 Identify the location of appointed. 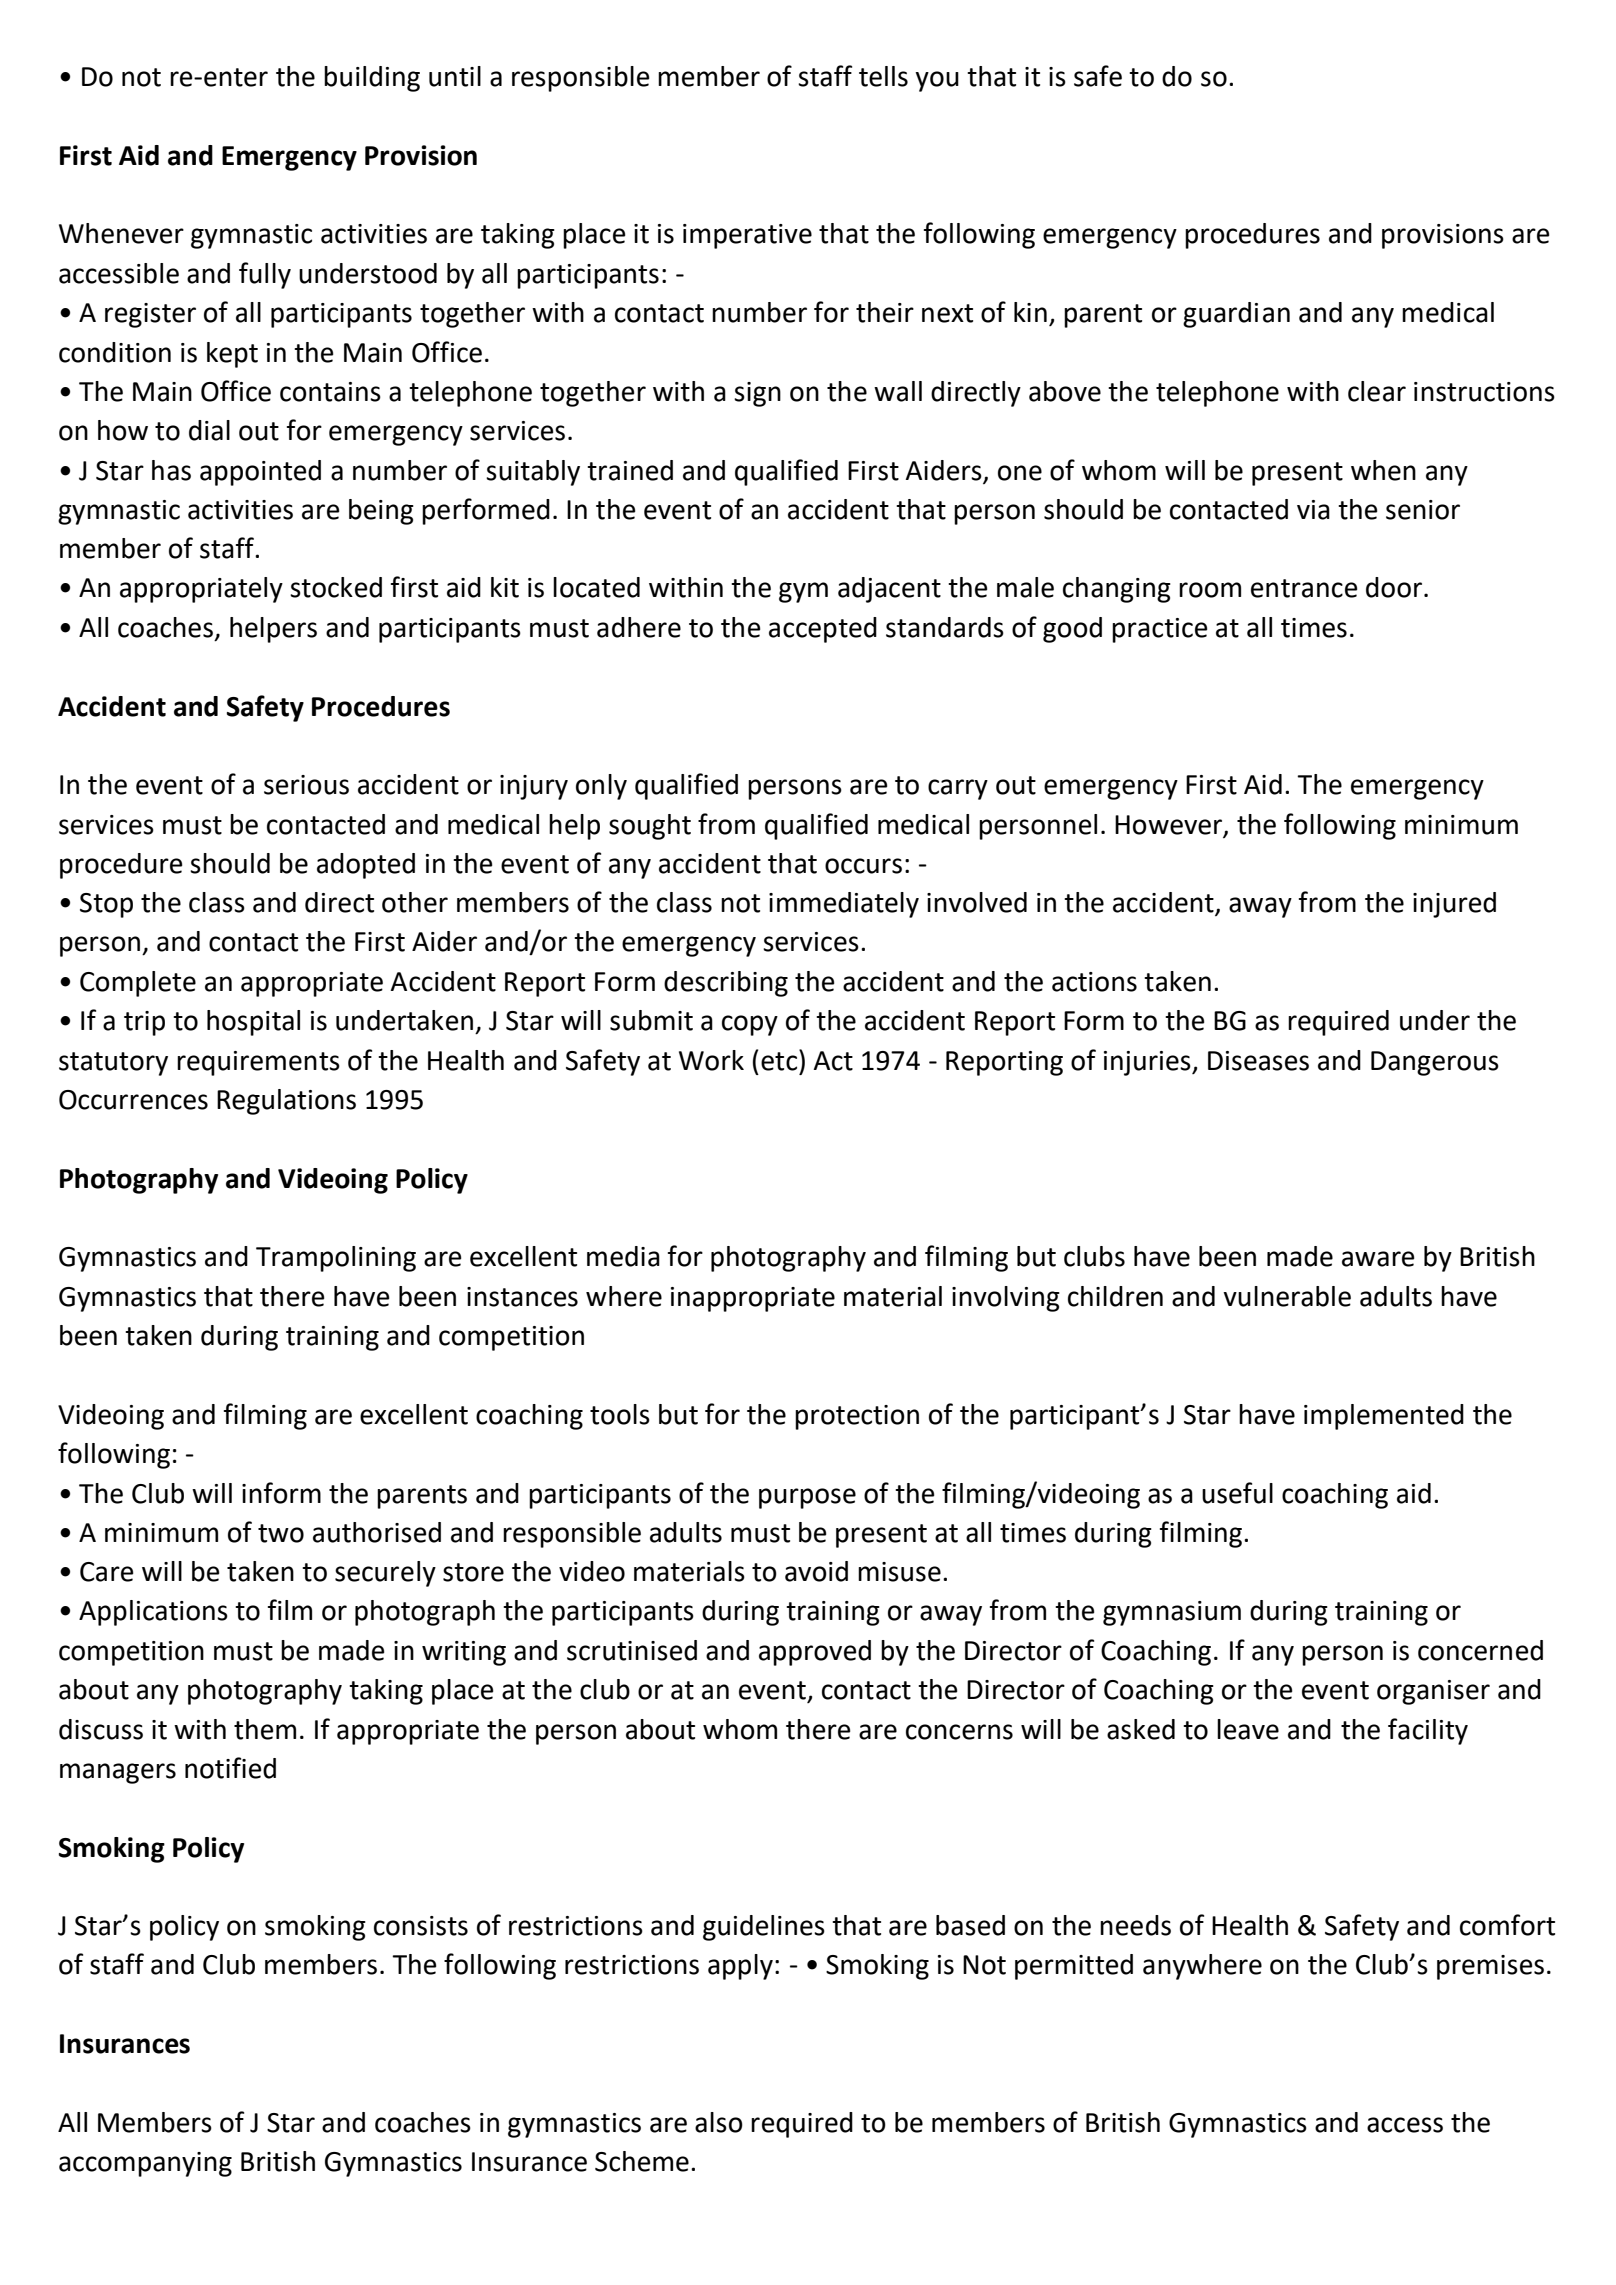
(260, 473).
